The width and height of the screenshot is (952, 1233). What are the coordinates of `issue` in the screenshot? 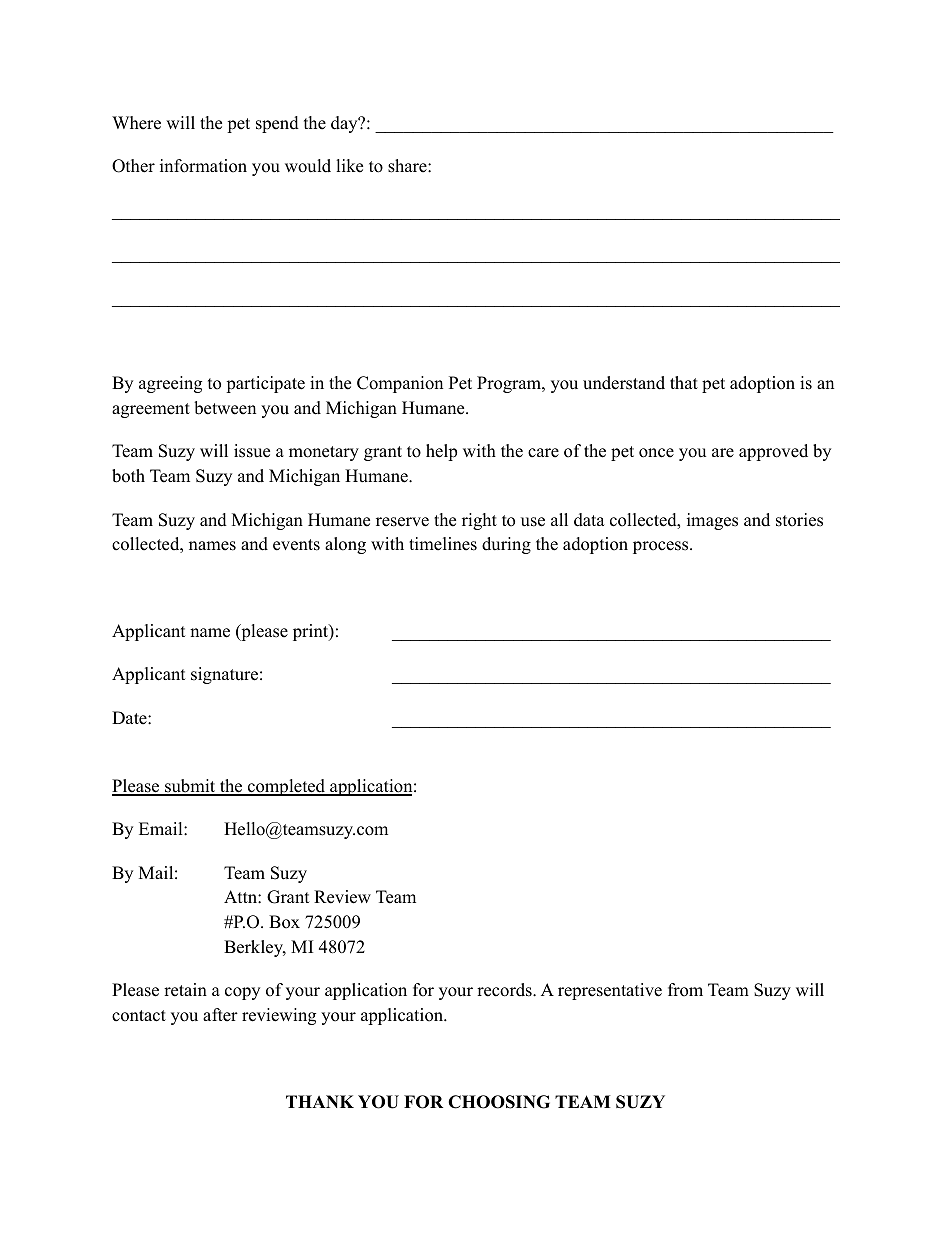 It's located at (252, 451).
